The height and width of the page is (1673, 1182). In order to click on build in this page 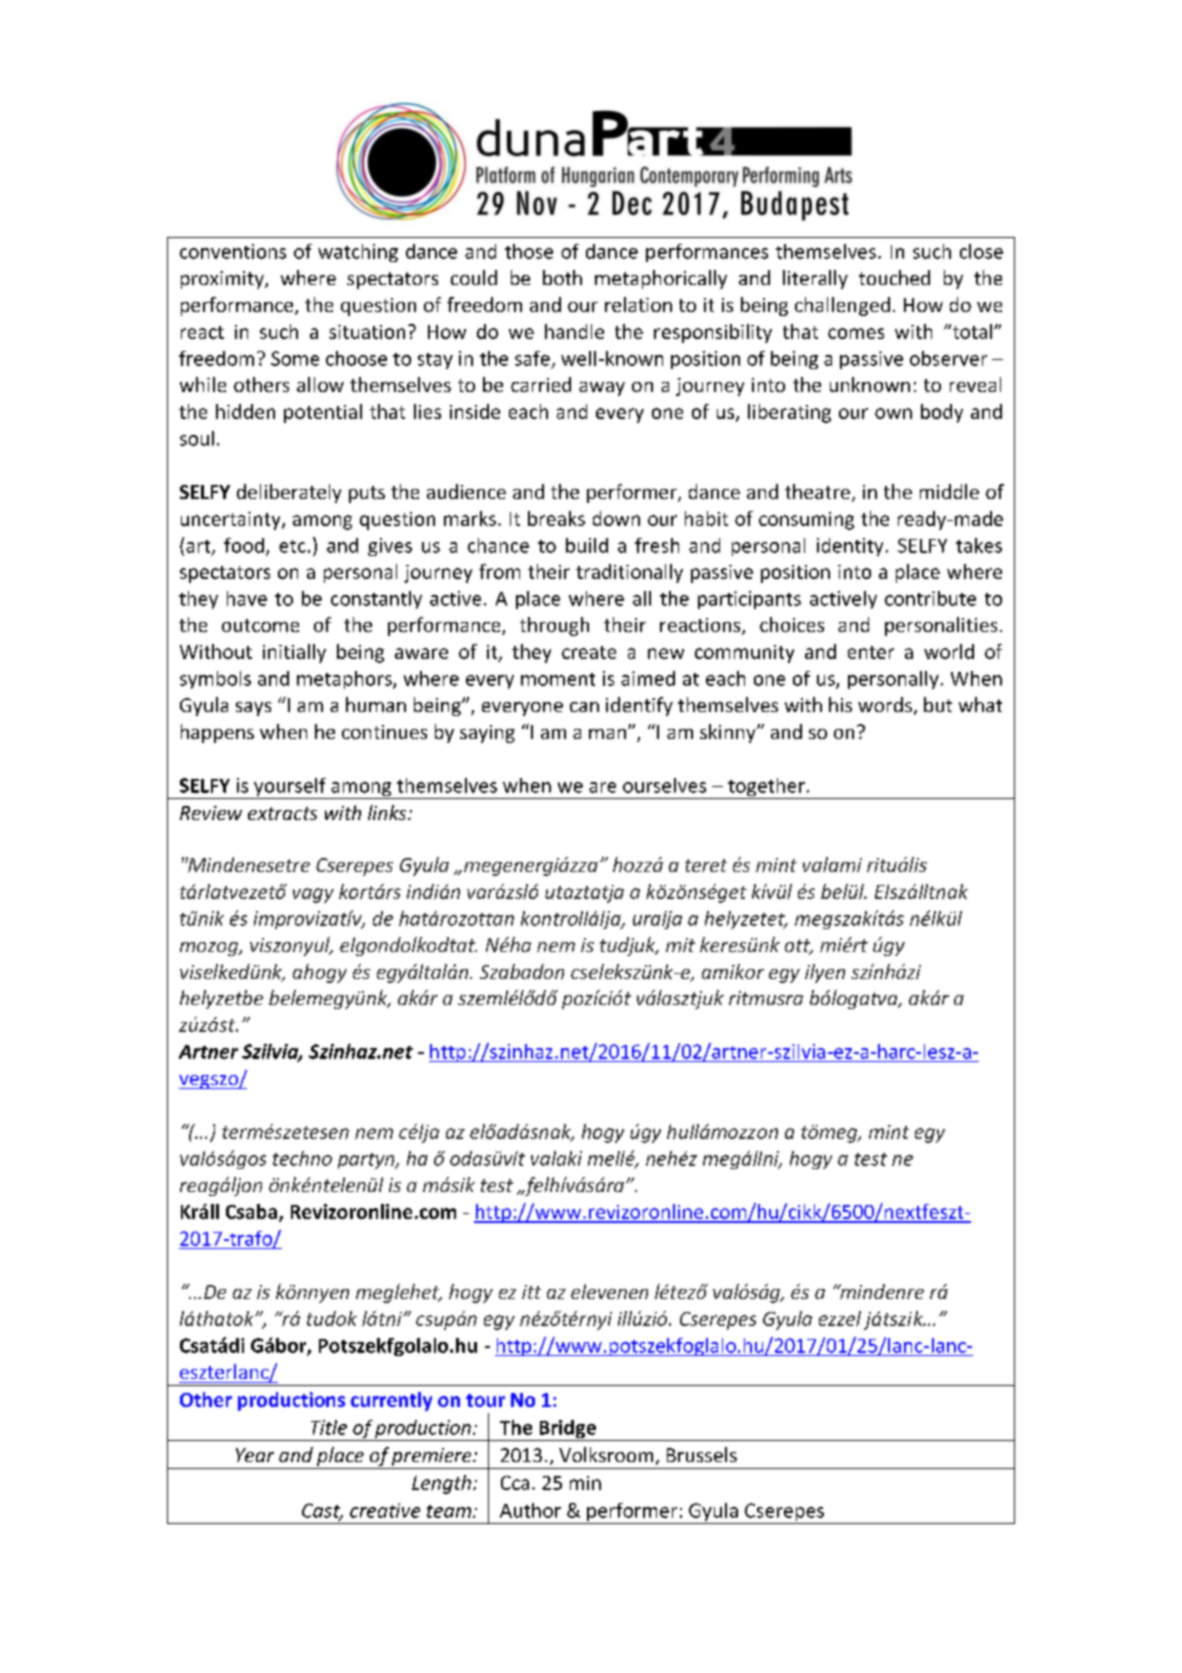, I will do `click(587, 545)`.
